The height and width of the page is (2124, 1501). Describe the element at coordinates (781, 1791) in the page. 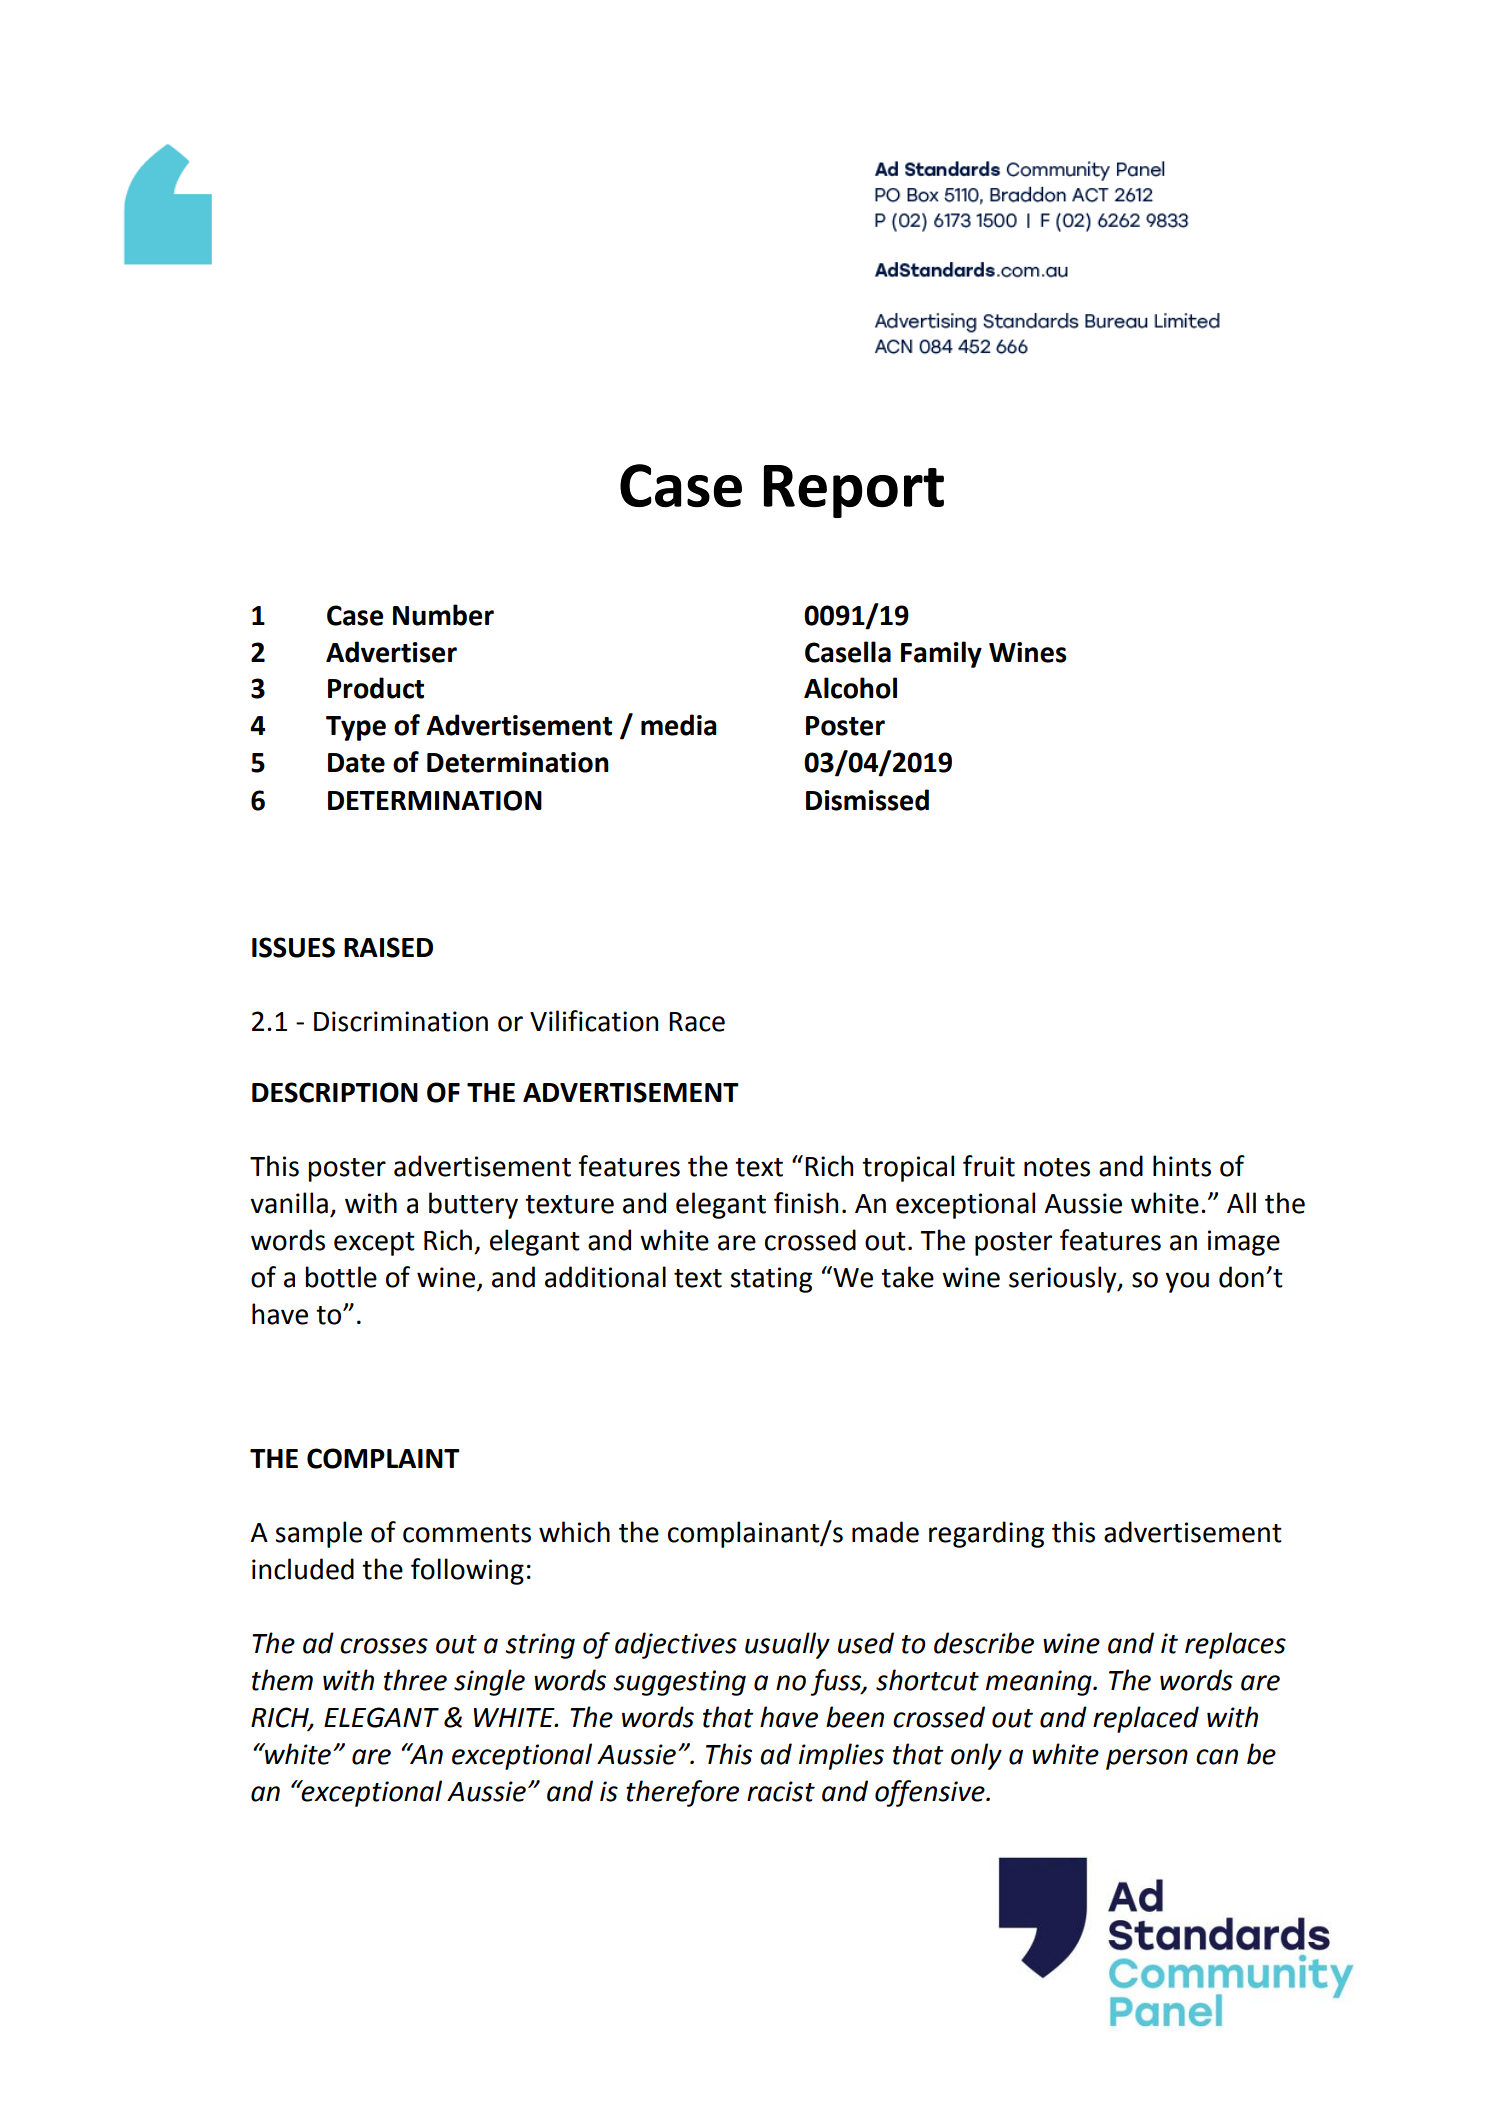

I see `racist` at that location.
